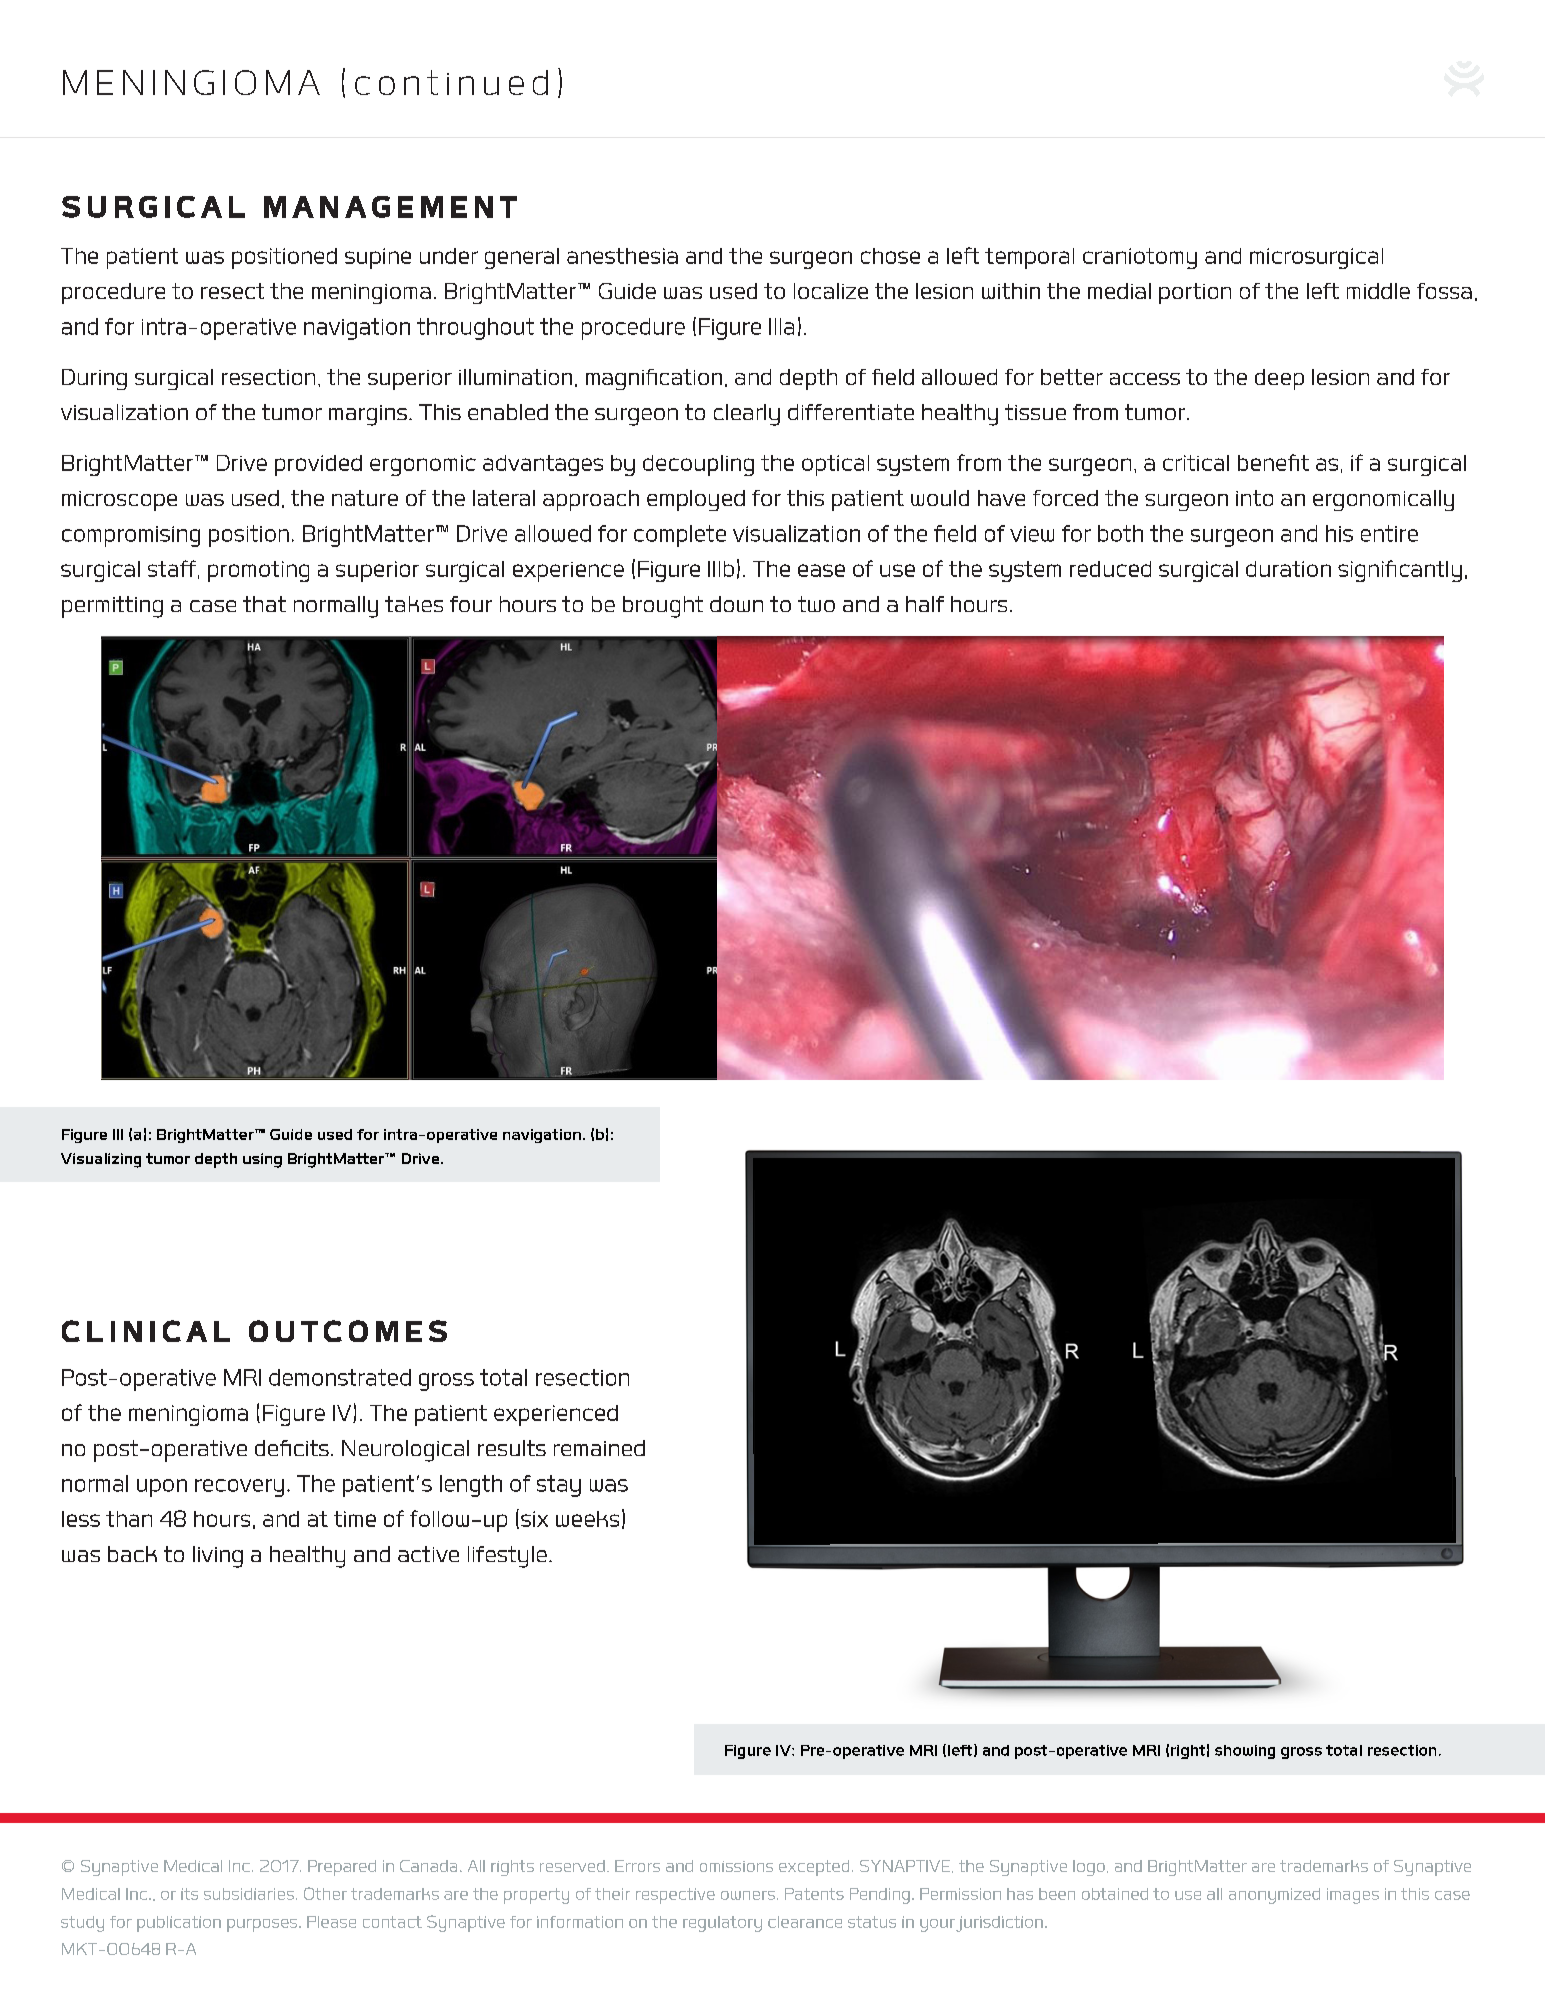 This document has width=1545, height=2000. Describe the element at coordinates (587, 1519) in the document. I see `weeks` at that location.
